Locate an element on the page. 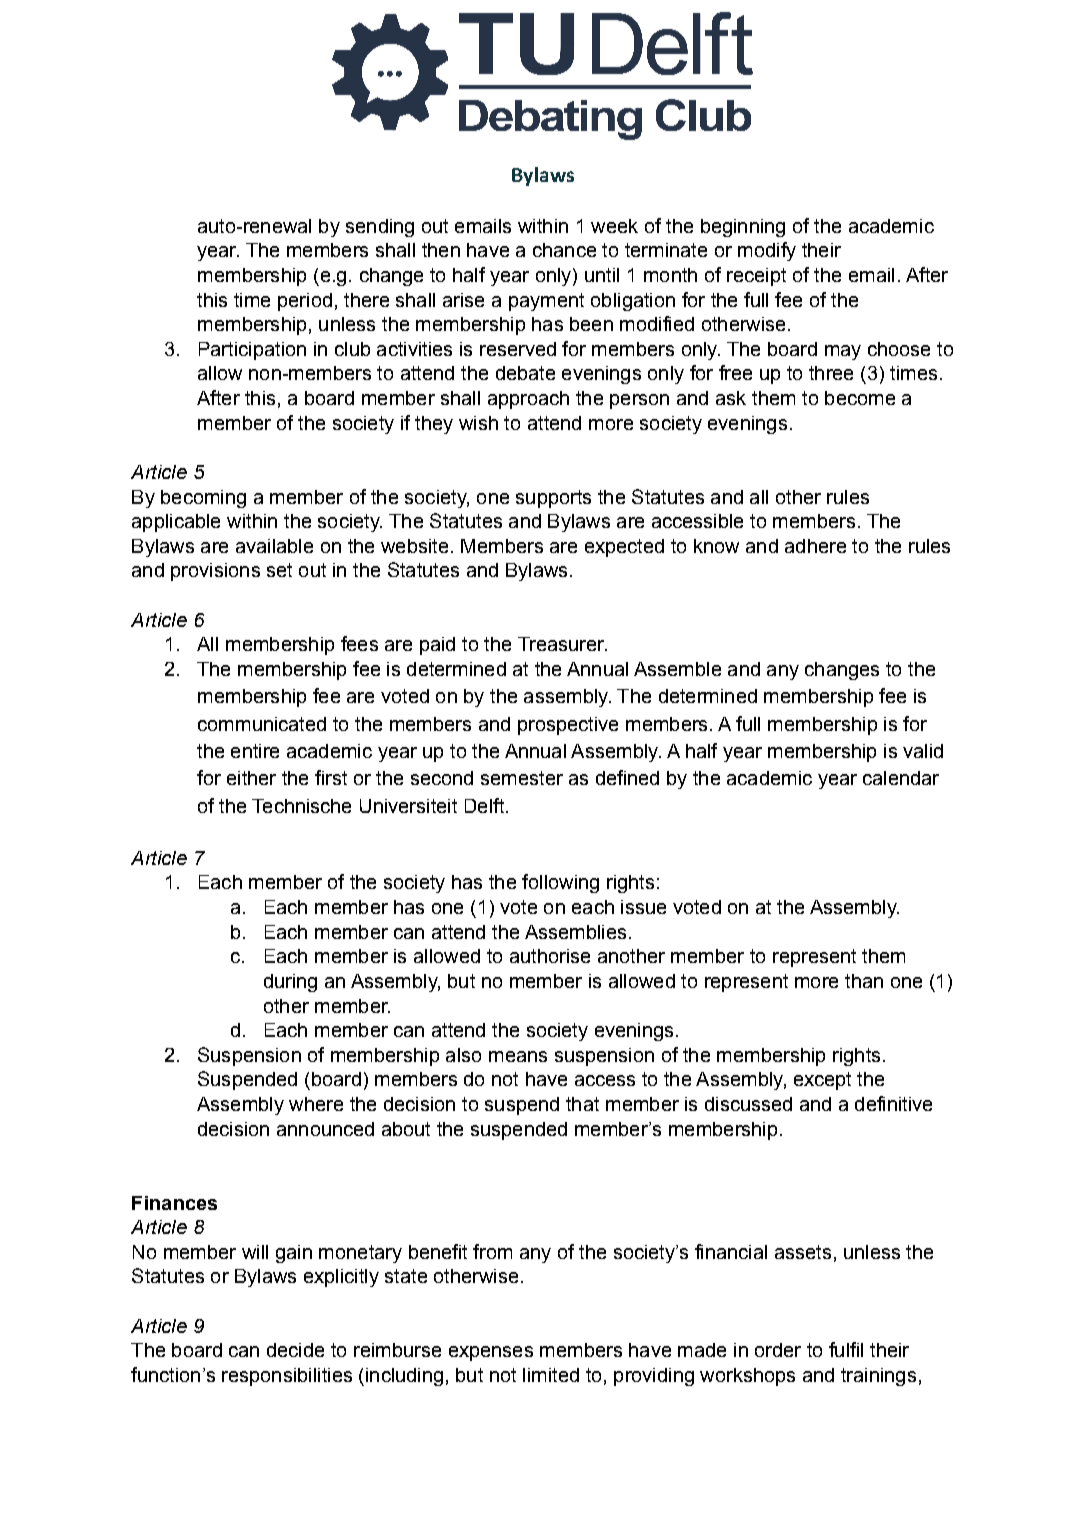  authorise is located at coordinates (550, 956).
